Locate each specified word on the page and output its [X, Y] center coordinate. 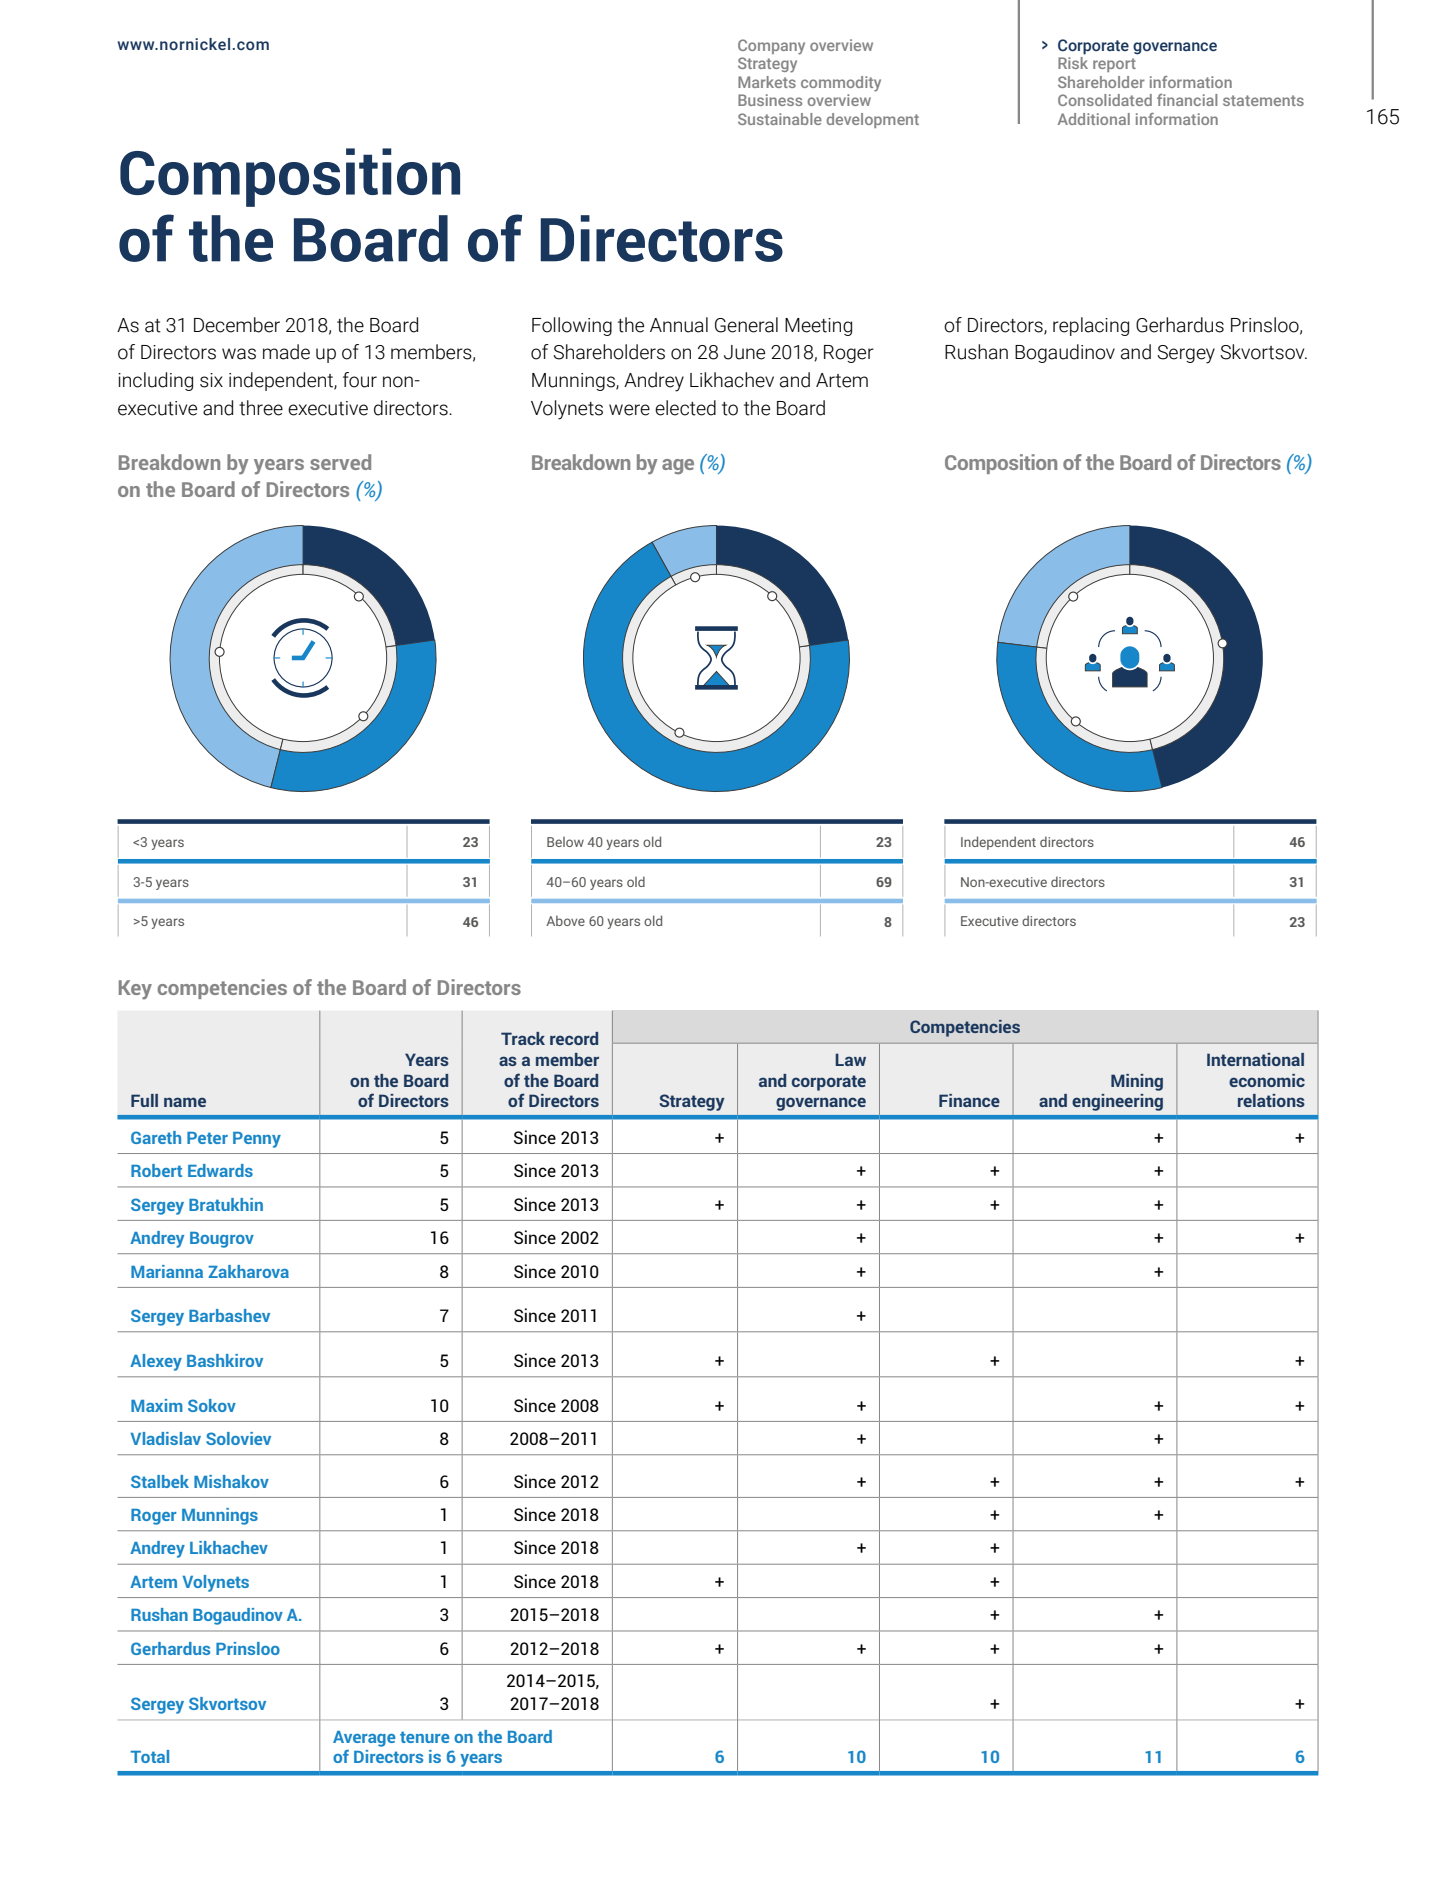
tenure [425, 1737]
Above [565, 921]
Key [135, 990]
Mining [1137, 1082]
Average [364, 1739]
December [237, 325]
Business [770, 100]
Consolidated [1105, 100]
